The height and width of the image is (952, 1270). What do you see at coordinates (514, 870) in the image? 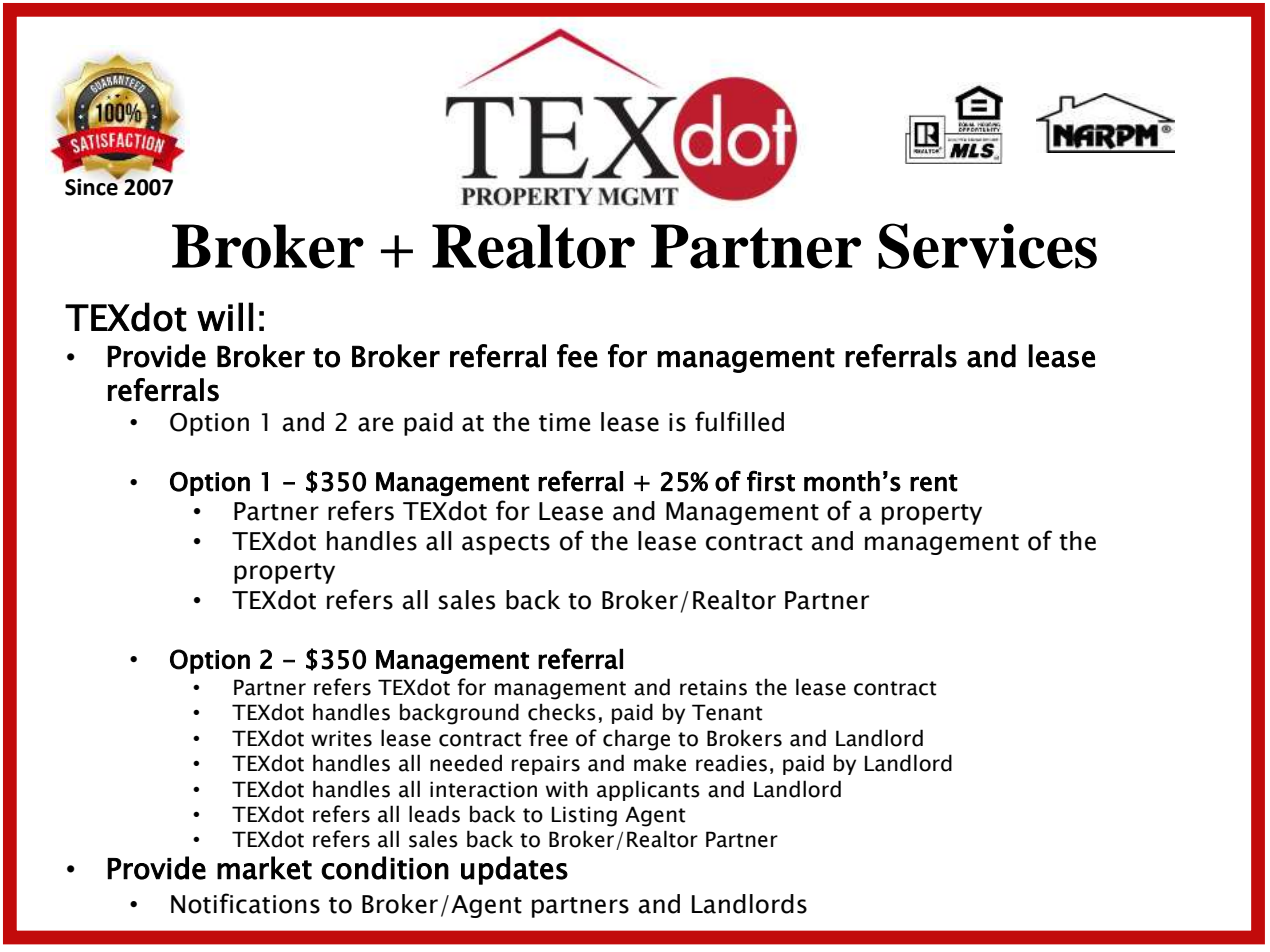
I see `updates` at bounding box center [514, 870].
